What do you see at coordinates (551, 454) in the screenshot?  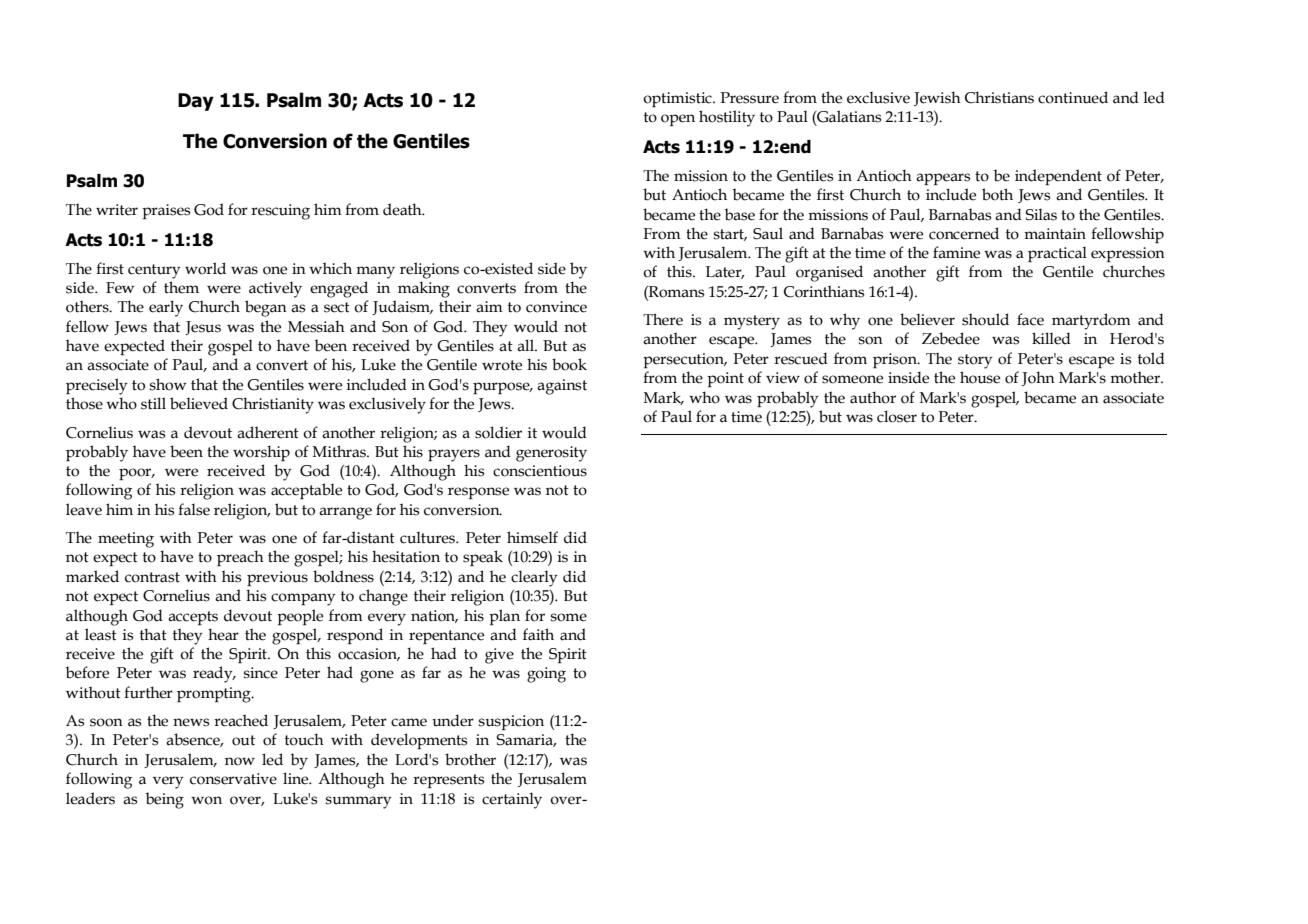 I see `generosity` at bounding box center [551, 454].
